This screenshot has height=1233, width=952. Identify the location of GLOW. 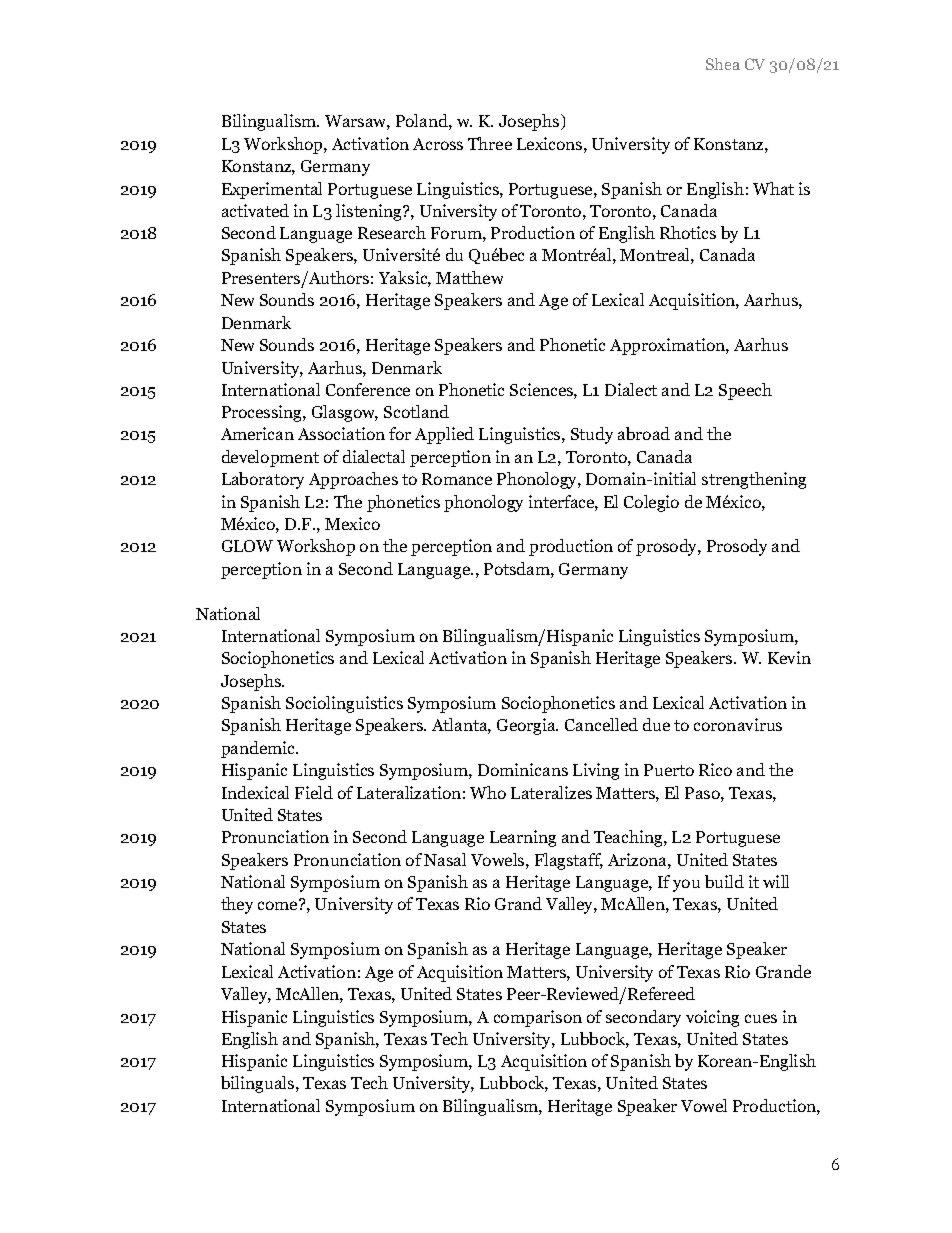
(247, 546).
